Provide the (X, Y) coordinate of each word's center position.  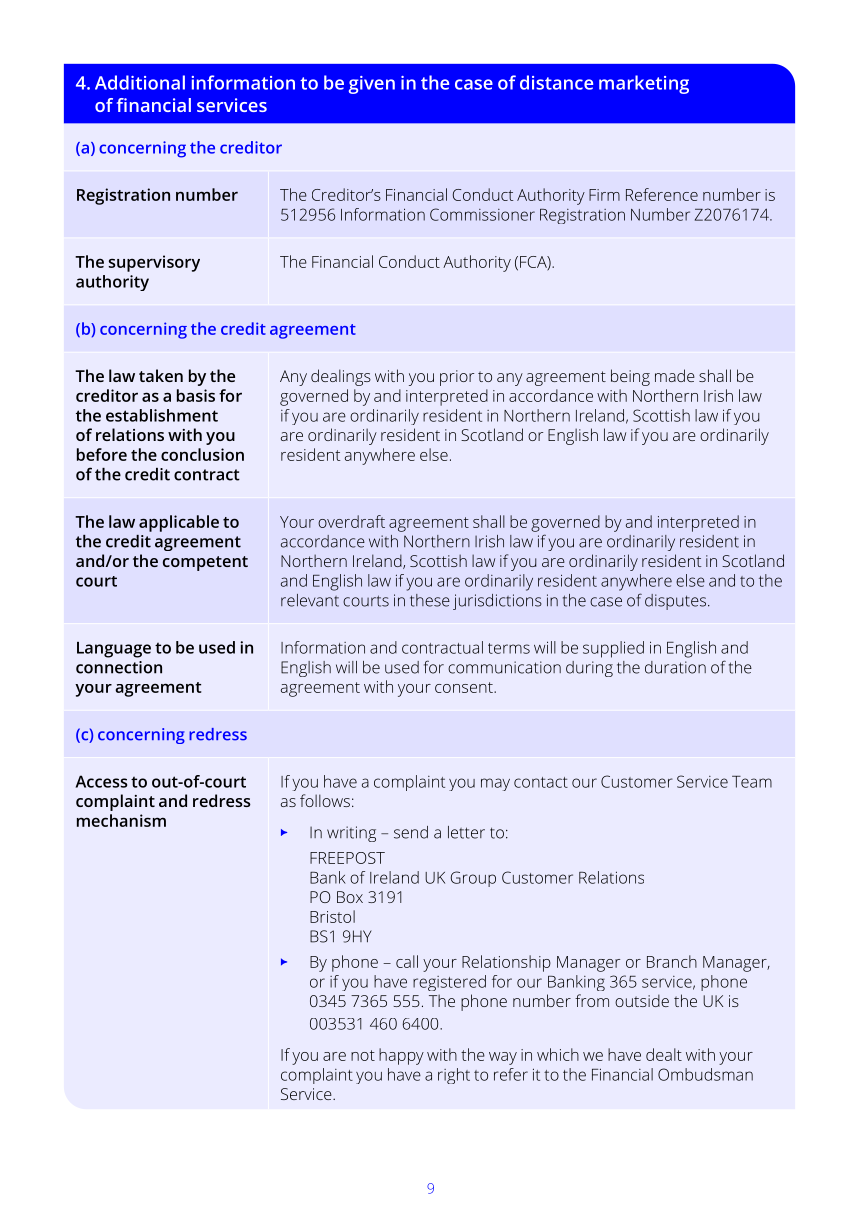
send (411, 832)
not (363, 1055)
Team (752, 782)
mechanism (121, 820)
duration (675, 667)
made (675, 375)
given (372, 85)
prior (457, 378)
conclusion (202, 454)
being (630, 377)
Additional (140, 82)
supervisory (154, 263)
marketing (644, 84)
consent (465, 687)
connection (119, 667)
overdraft (351, 521)
